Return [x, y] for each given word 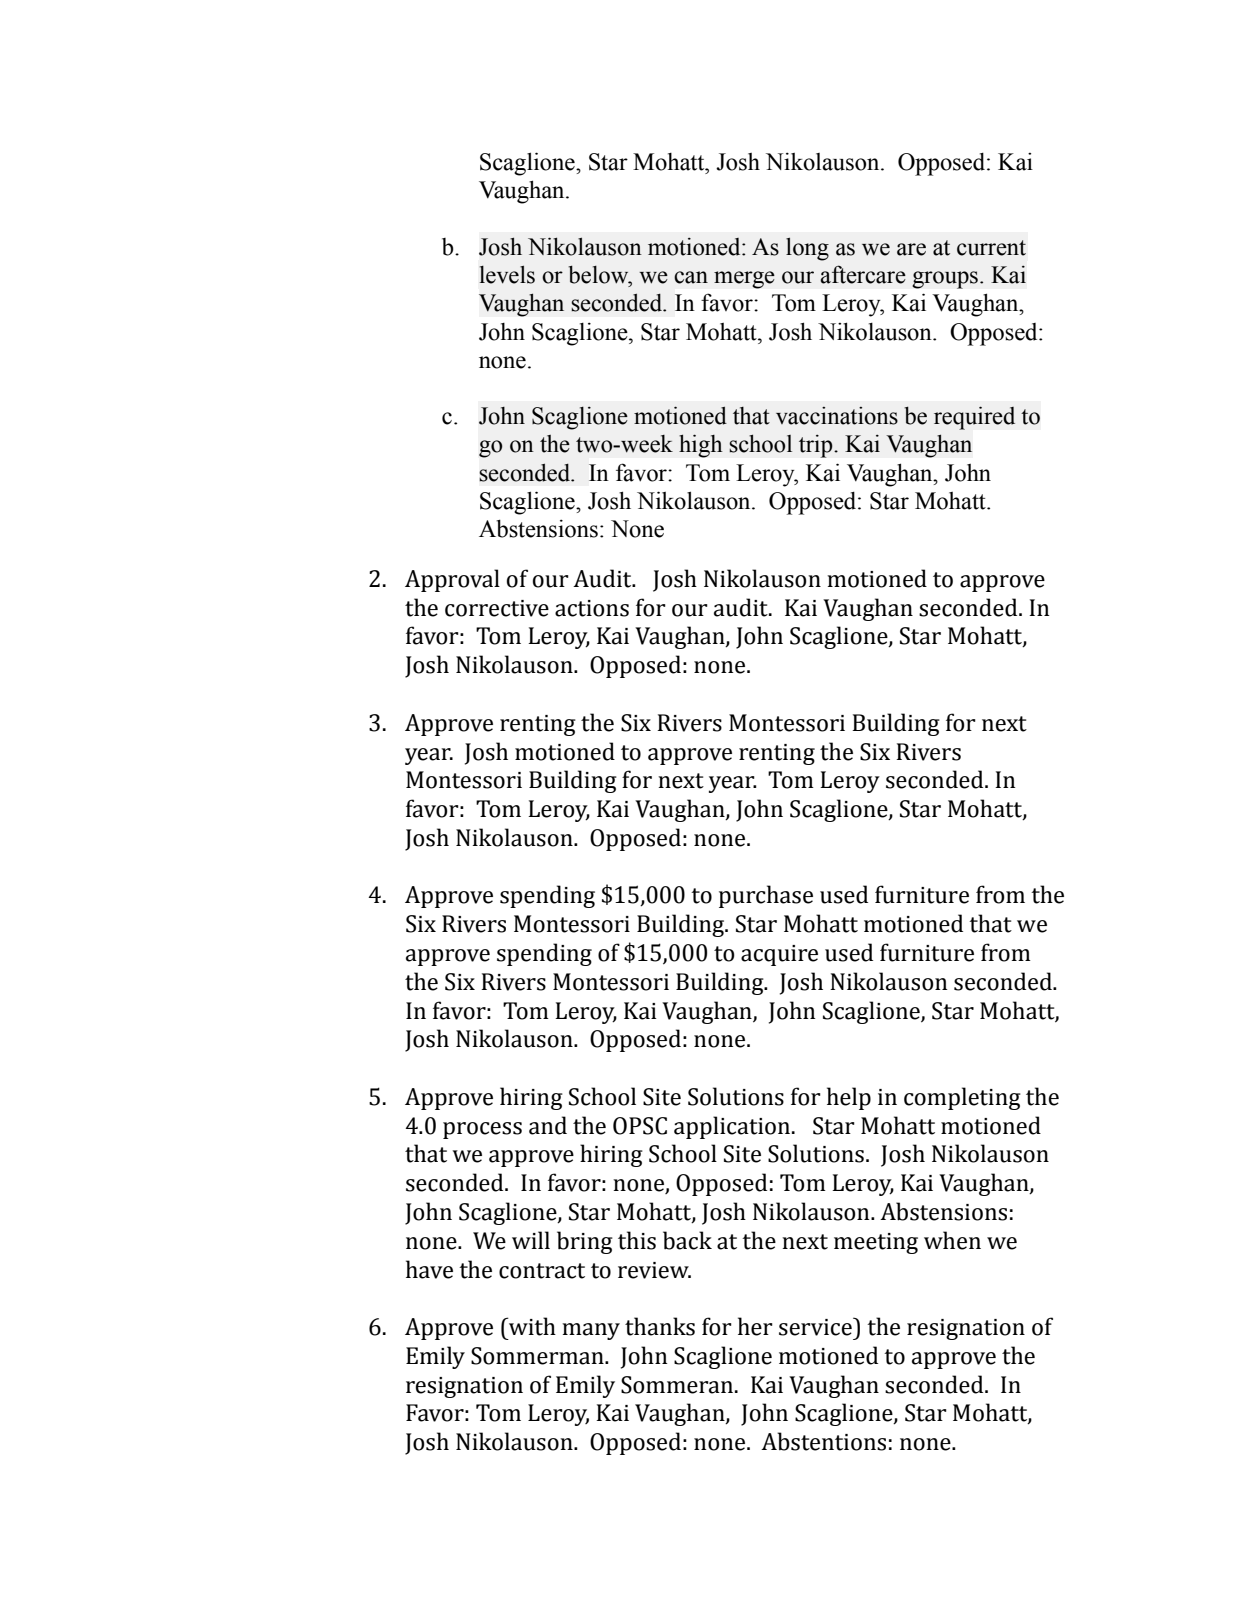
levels [507, 274]
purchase [766, 896]
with [531, 1326]
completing [962, 1098]
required [974, 418]
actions [592, 608]
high [701, 446]
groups [945, 280]
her [755, 1326]
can [691, 277]
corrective [497, 608]
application [732, 1127]
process [482, 1130]
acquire [779, 955]
